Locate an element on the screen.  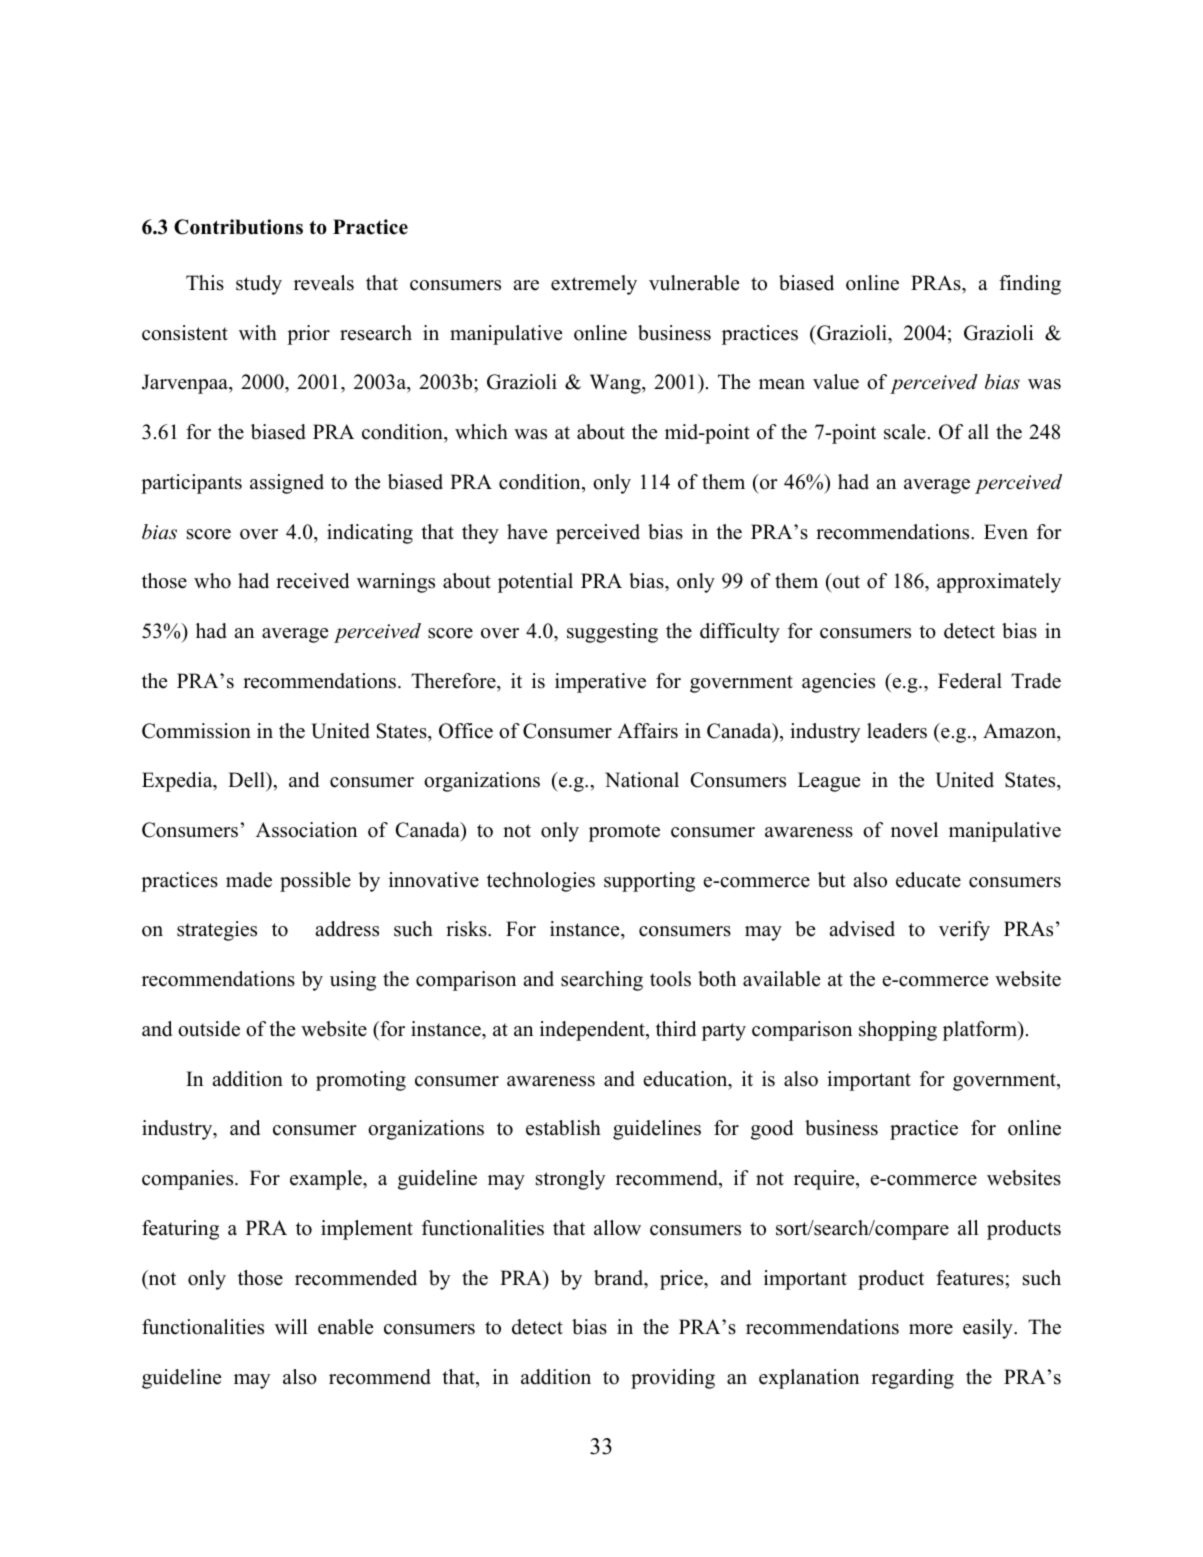
will is located at coordinates (291, 1326).
